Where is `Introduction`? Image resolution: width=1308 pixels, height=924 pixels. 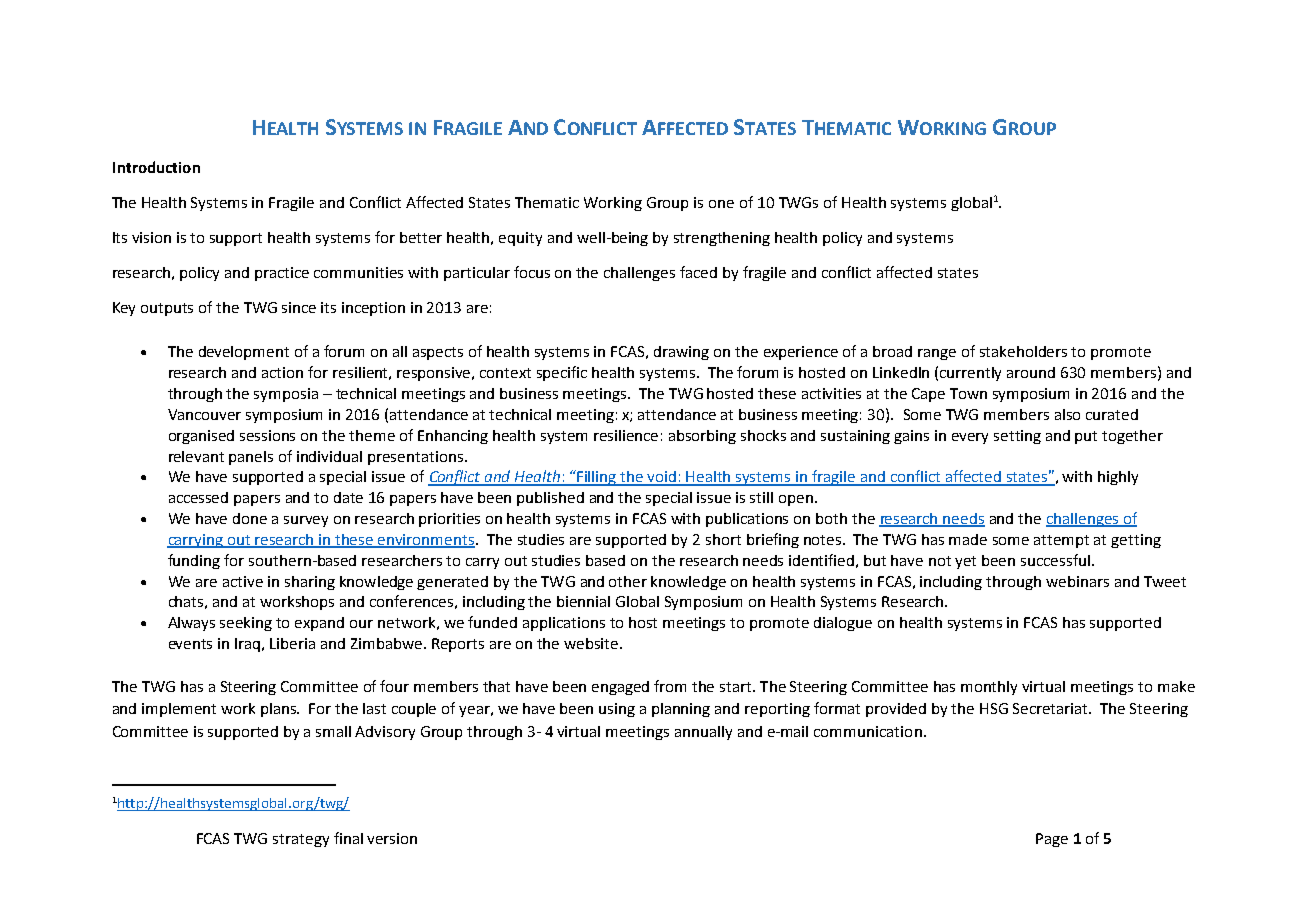 Introduction is located at coordinates (156, 167).
